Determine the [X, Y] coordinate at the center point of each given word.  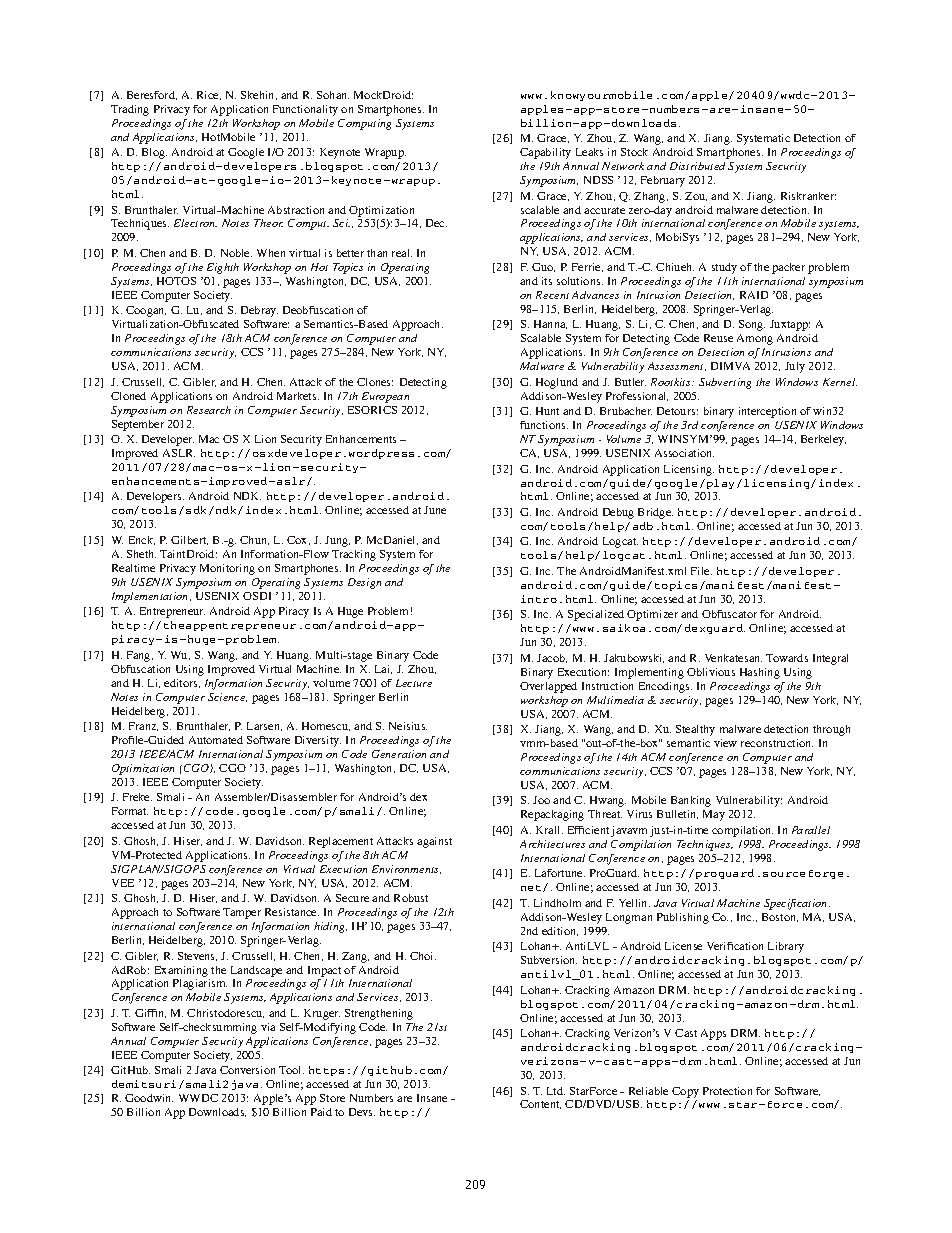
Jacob [552, 658]
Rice [209, 95]
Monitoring [227, 569]
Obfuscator [729, 614]
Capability [545, 153]
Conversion [247, 1070]
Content [540, 1104]
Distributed [697, 166]
